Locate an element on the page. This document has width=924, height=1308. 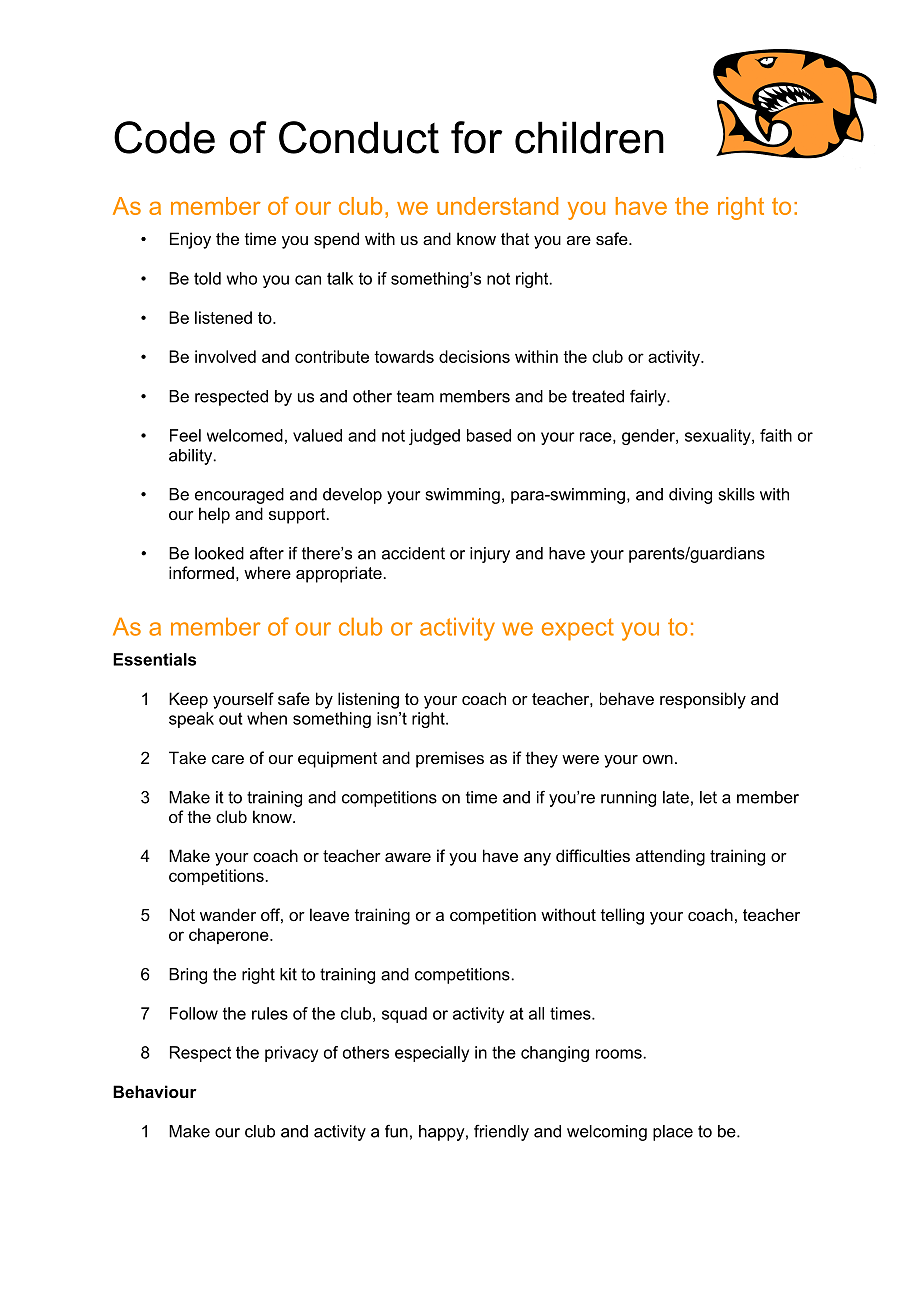
place is located at coordinates (673, 1133).
